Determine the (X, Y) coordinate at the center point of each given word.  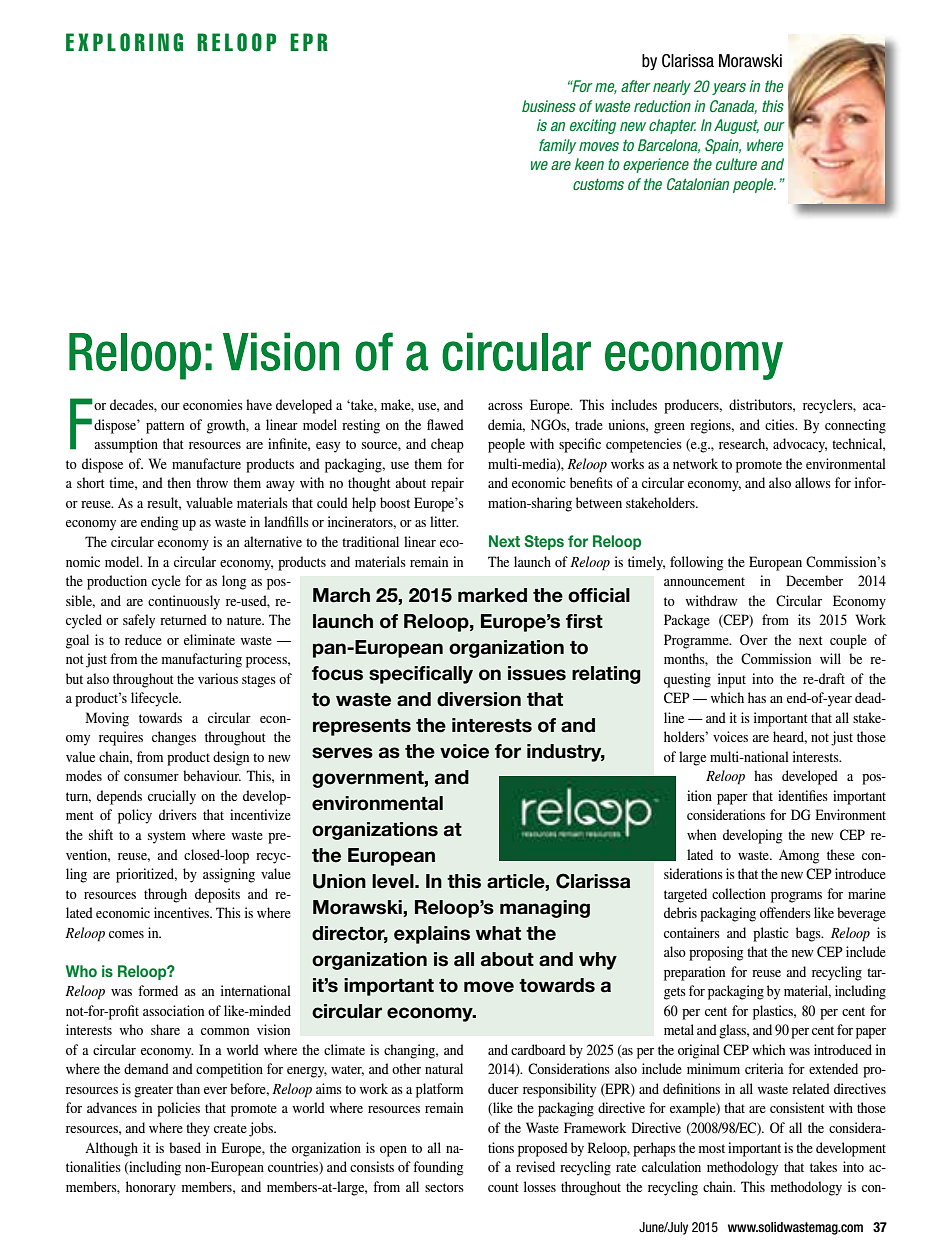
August (736, 126)
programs (796, 897)
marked (492, 595)
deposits (217, 895)
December (814, 580)
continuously (184, 602)
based (185, 1147)
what (498, 933)
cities (781, 424)
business (549, 106)
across (505, 406)
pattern (165, 427)
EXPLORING (124, 42)
